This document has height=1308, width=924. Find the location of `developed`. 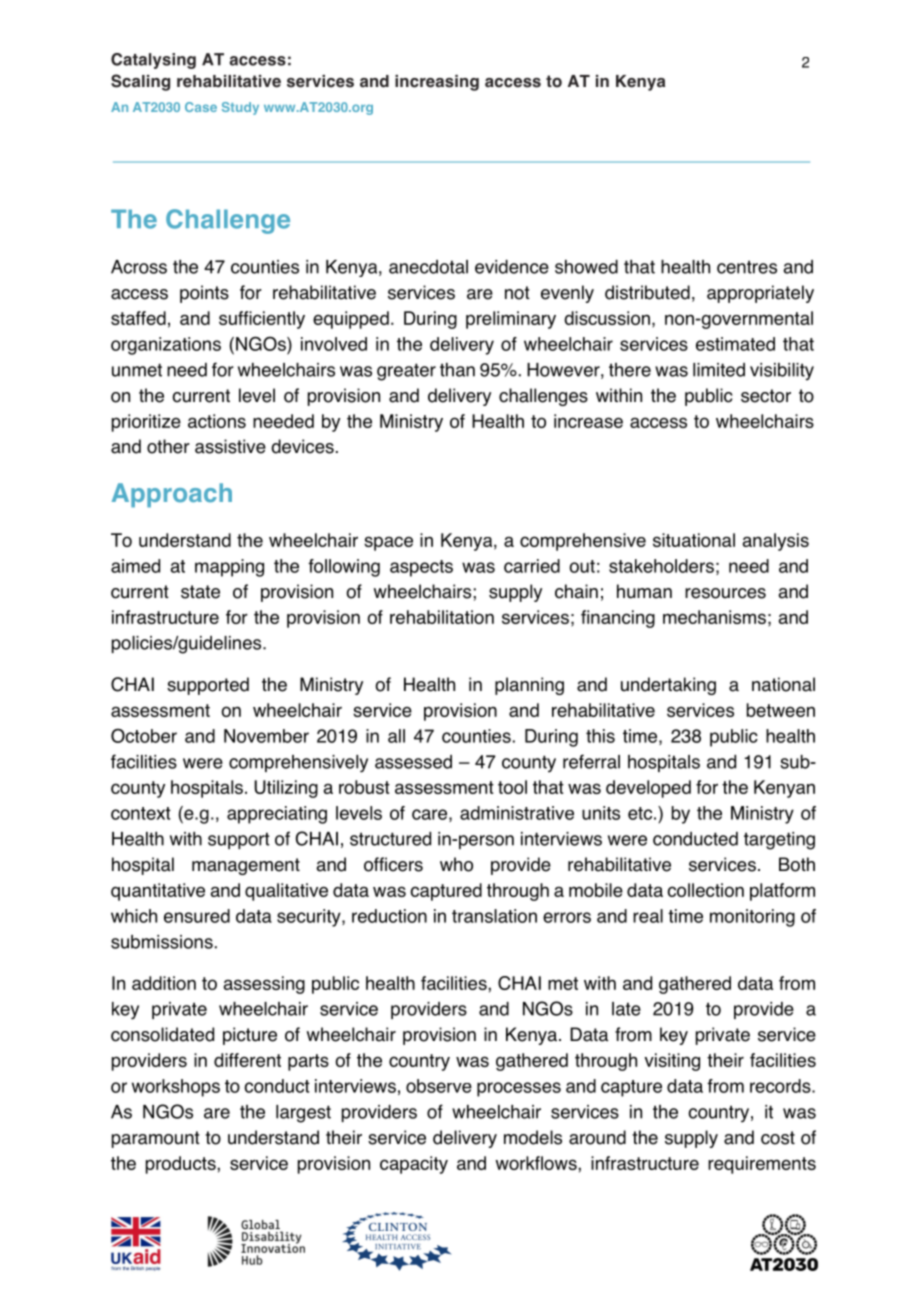

developed is located at coordinates (648, 789).
